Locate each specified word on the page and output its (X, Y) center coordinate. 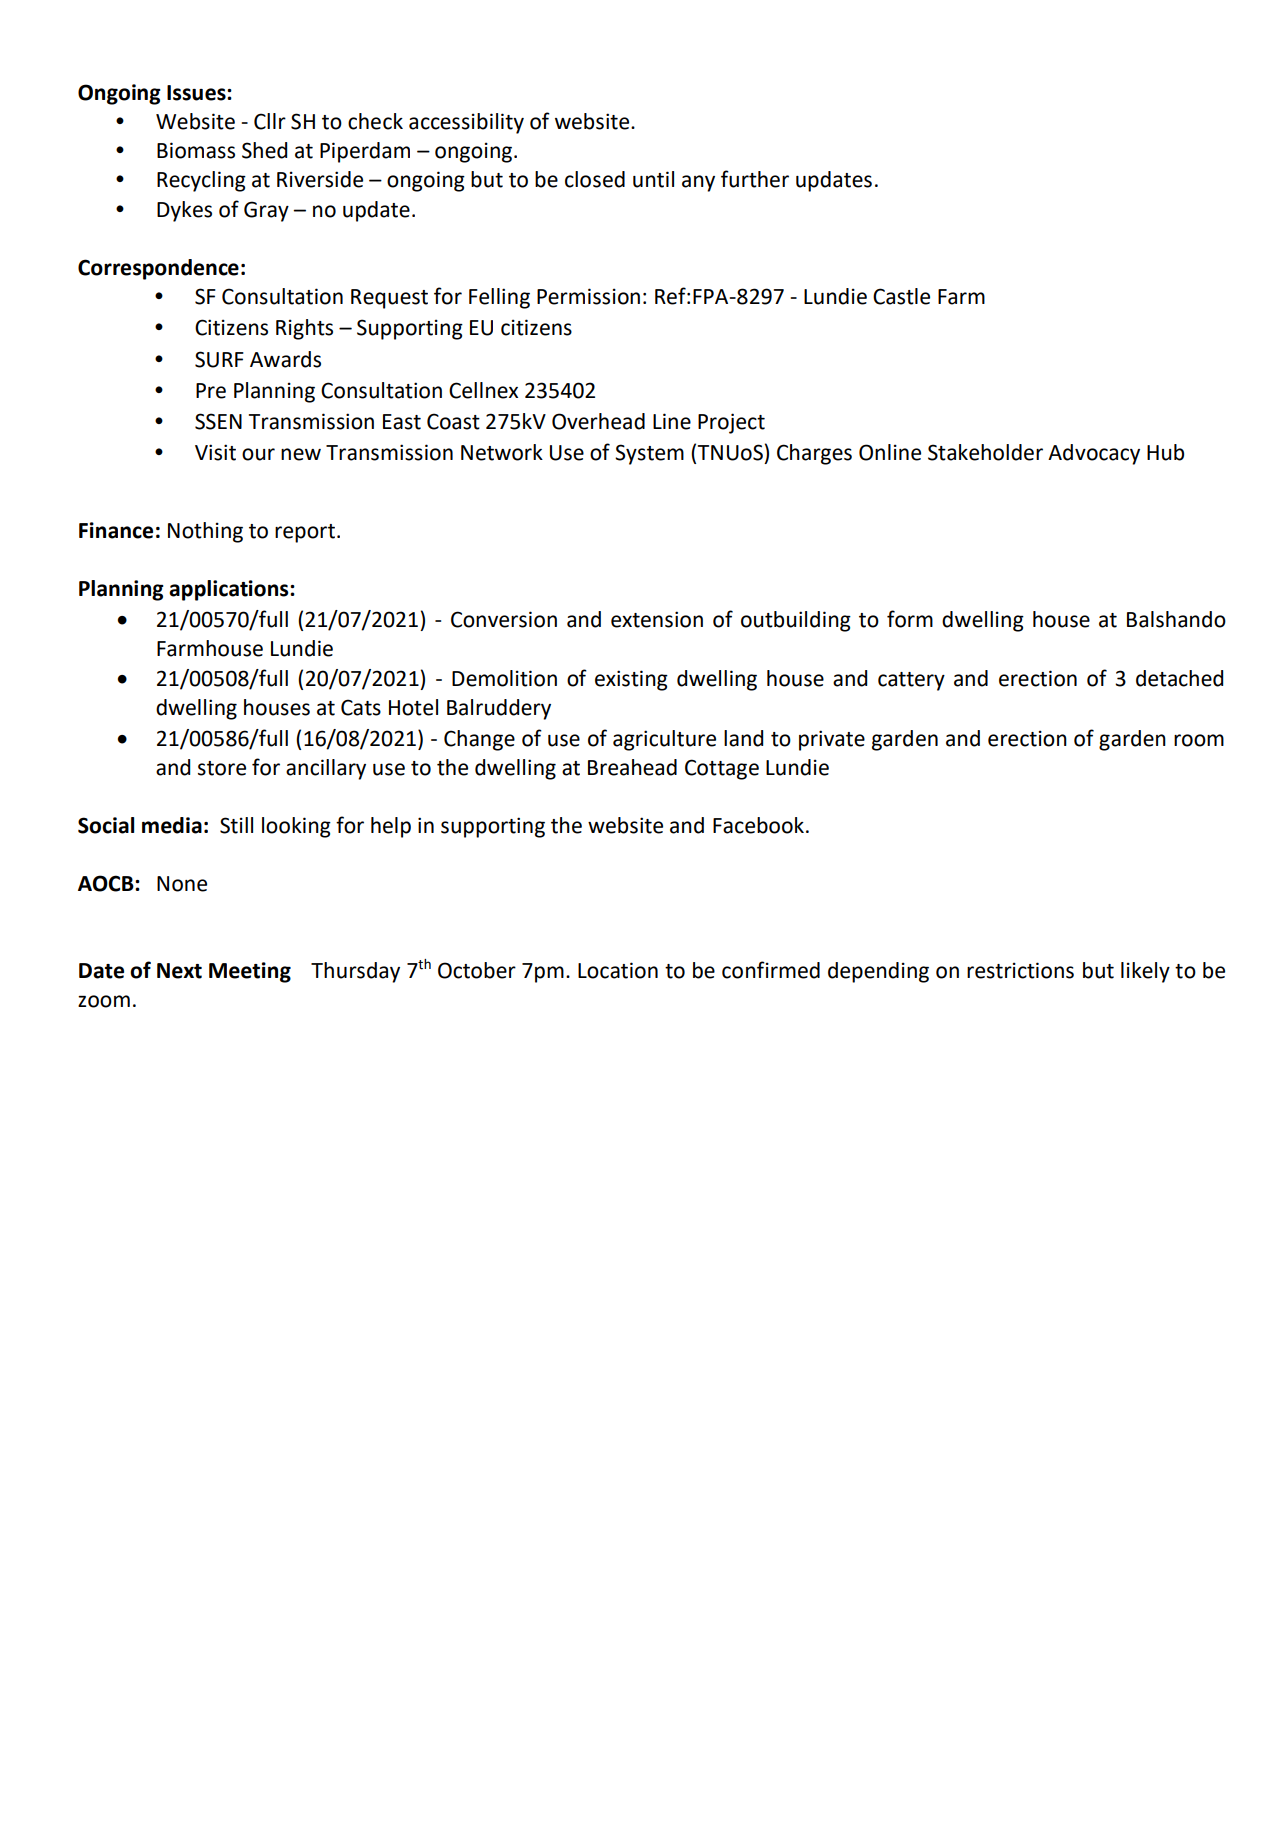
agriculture (664, 740)
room (1199, 740)
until (653, 179)
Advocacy (1094, 454)
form (910, 619)
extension (657, 619)
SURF (219, 359)
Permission (588, 296)
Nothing (205, 532)
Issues (197, 93)
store (222, 768)
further (755, 179)
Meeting (250, 972)
